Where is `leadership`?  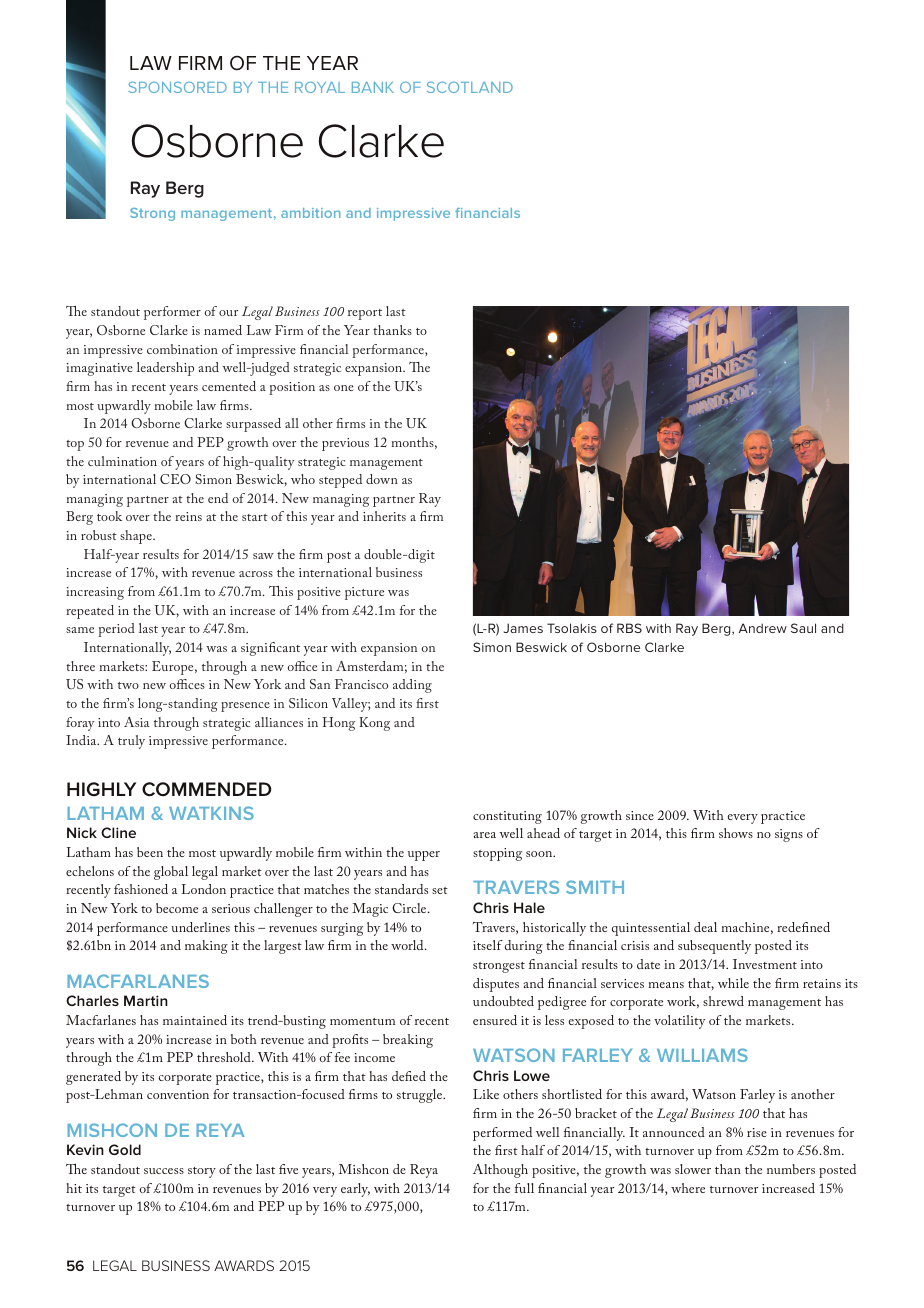
leadership is located at coordinates (165, 369).
